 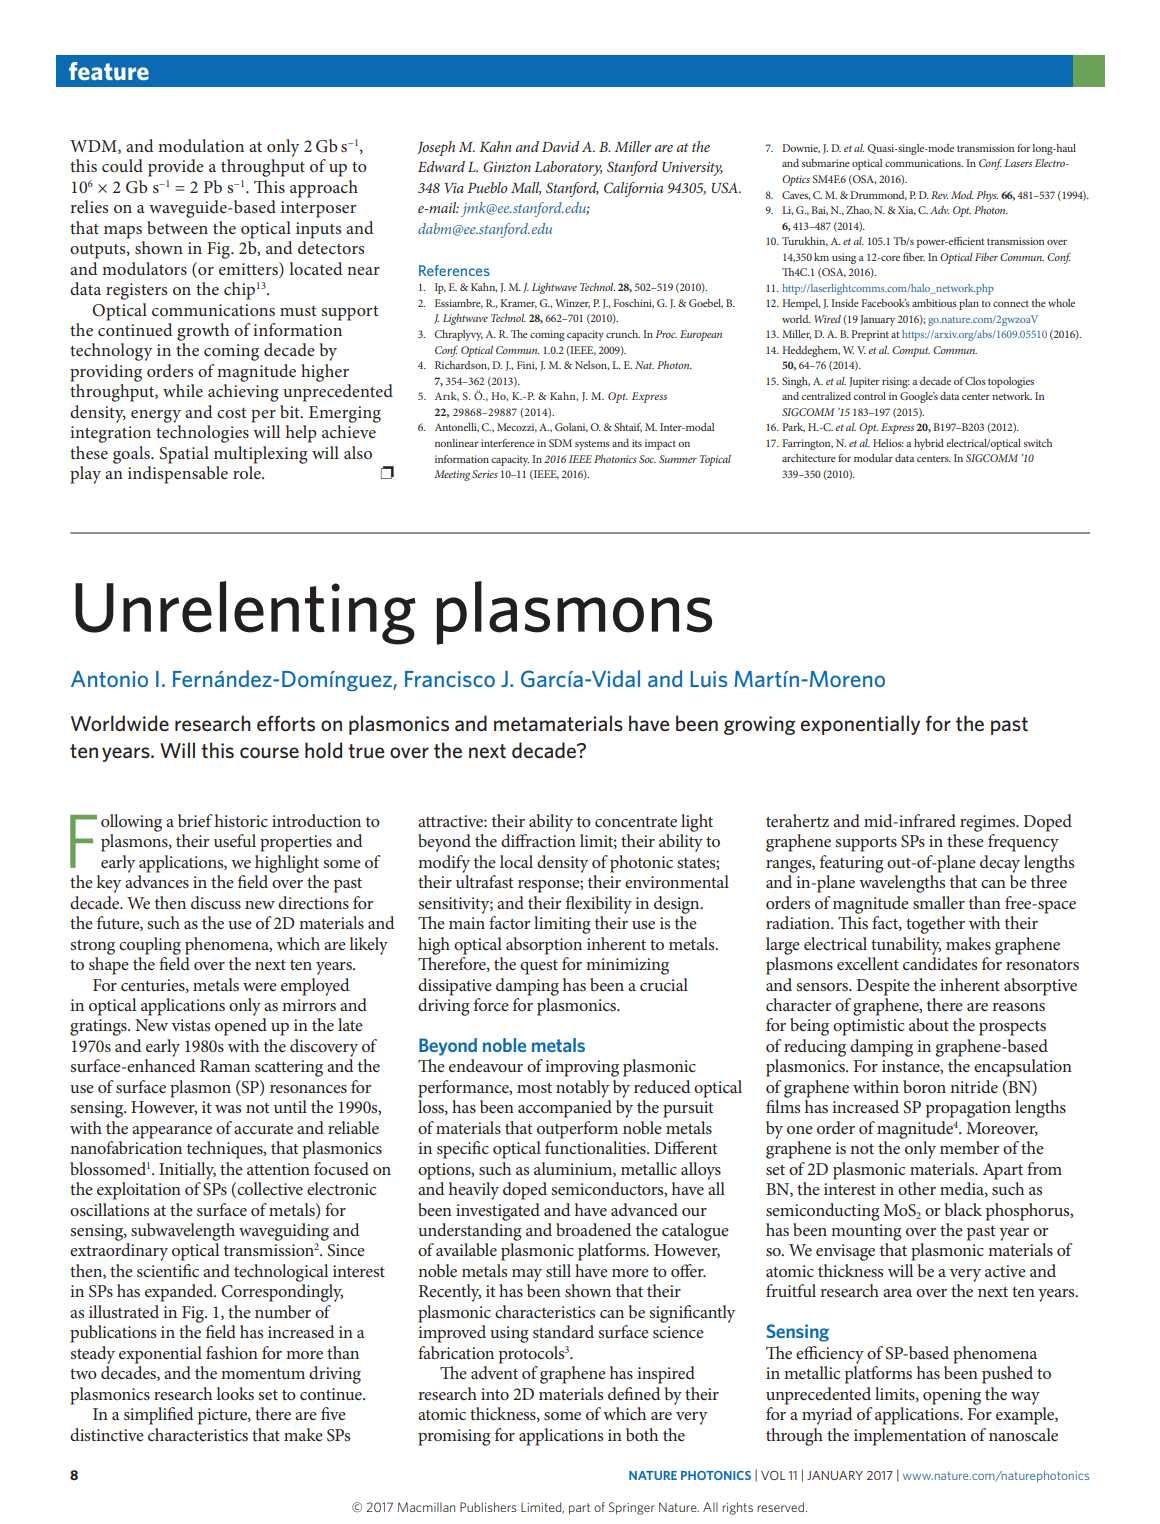 What do you see at coordinates (636, 822) in the document?
I see `concentrate` at bounding box center [636, 822].
